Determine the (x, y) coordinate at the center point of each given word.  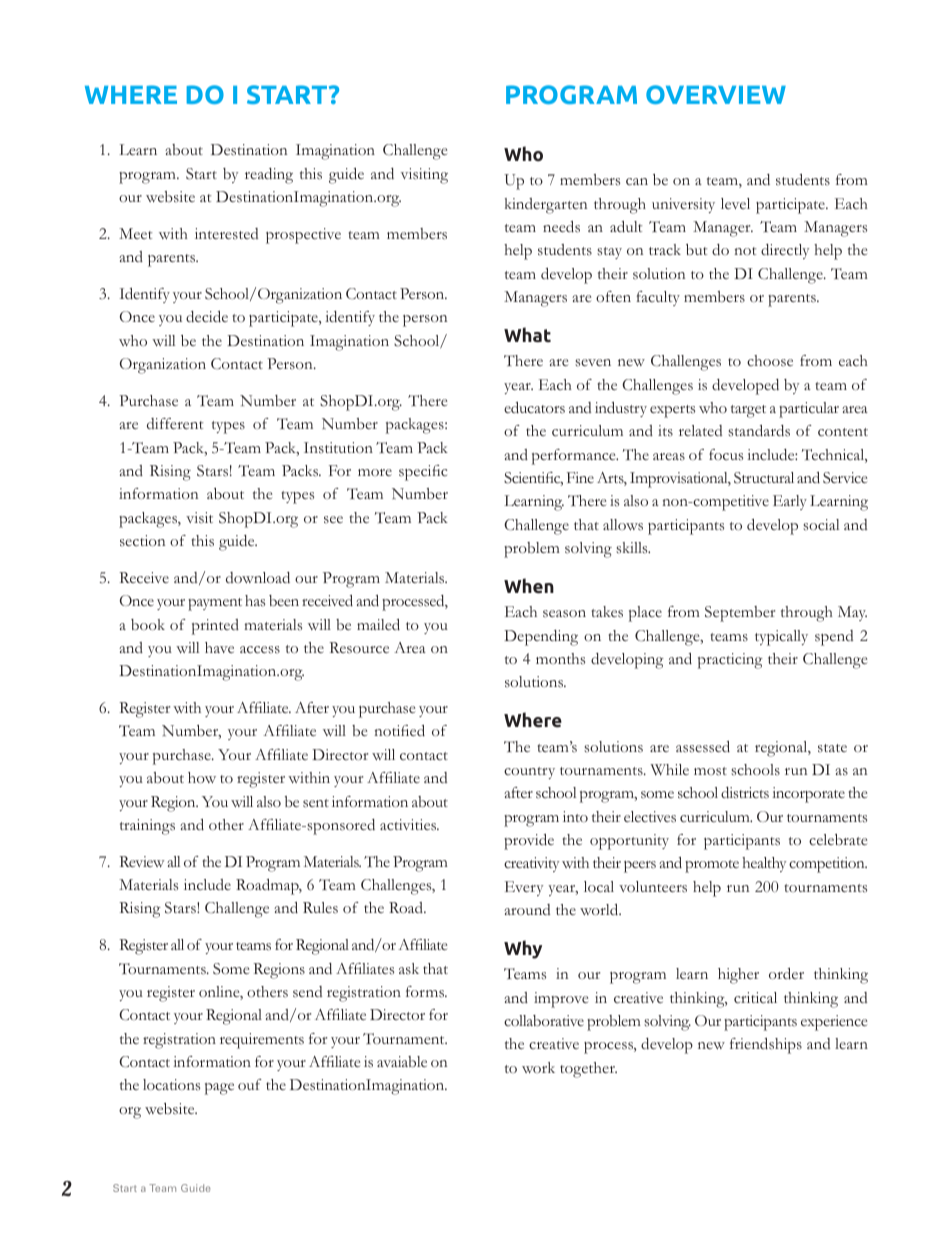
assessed (703, 747)
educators (534, 408)
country (529, 773)
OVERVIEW (716, 94)
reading (269, 176)
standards (759, 431)
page (219, 1089)
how (202, 777)
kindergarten (546, 206)
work (538, 1067)
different (175, 423)
